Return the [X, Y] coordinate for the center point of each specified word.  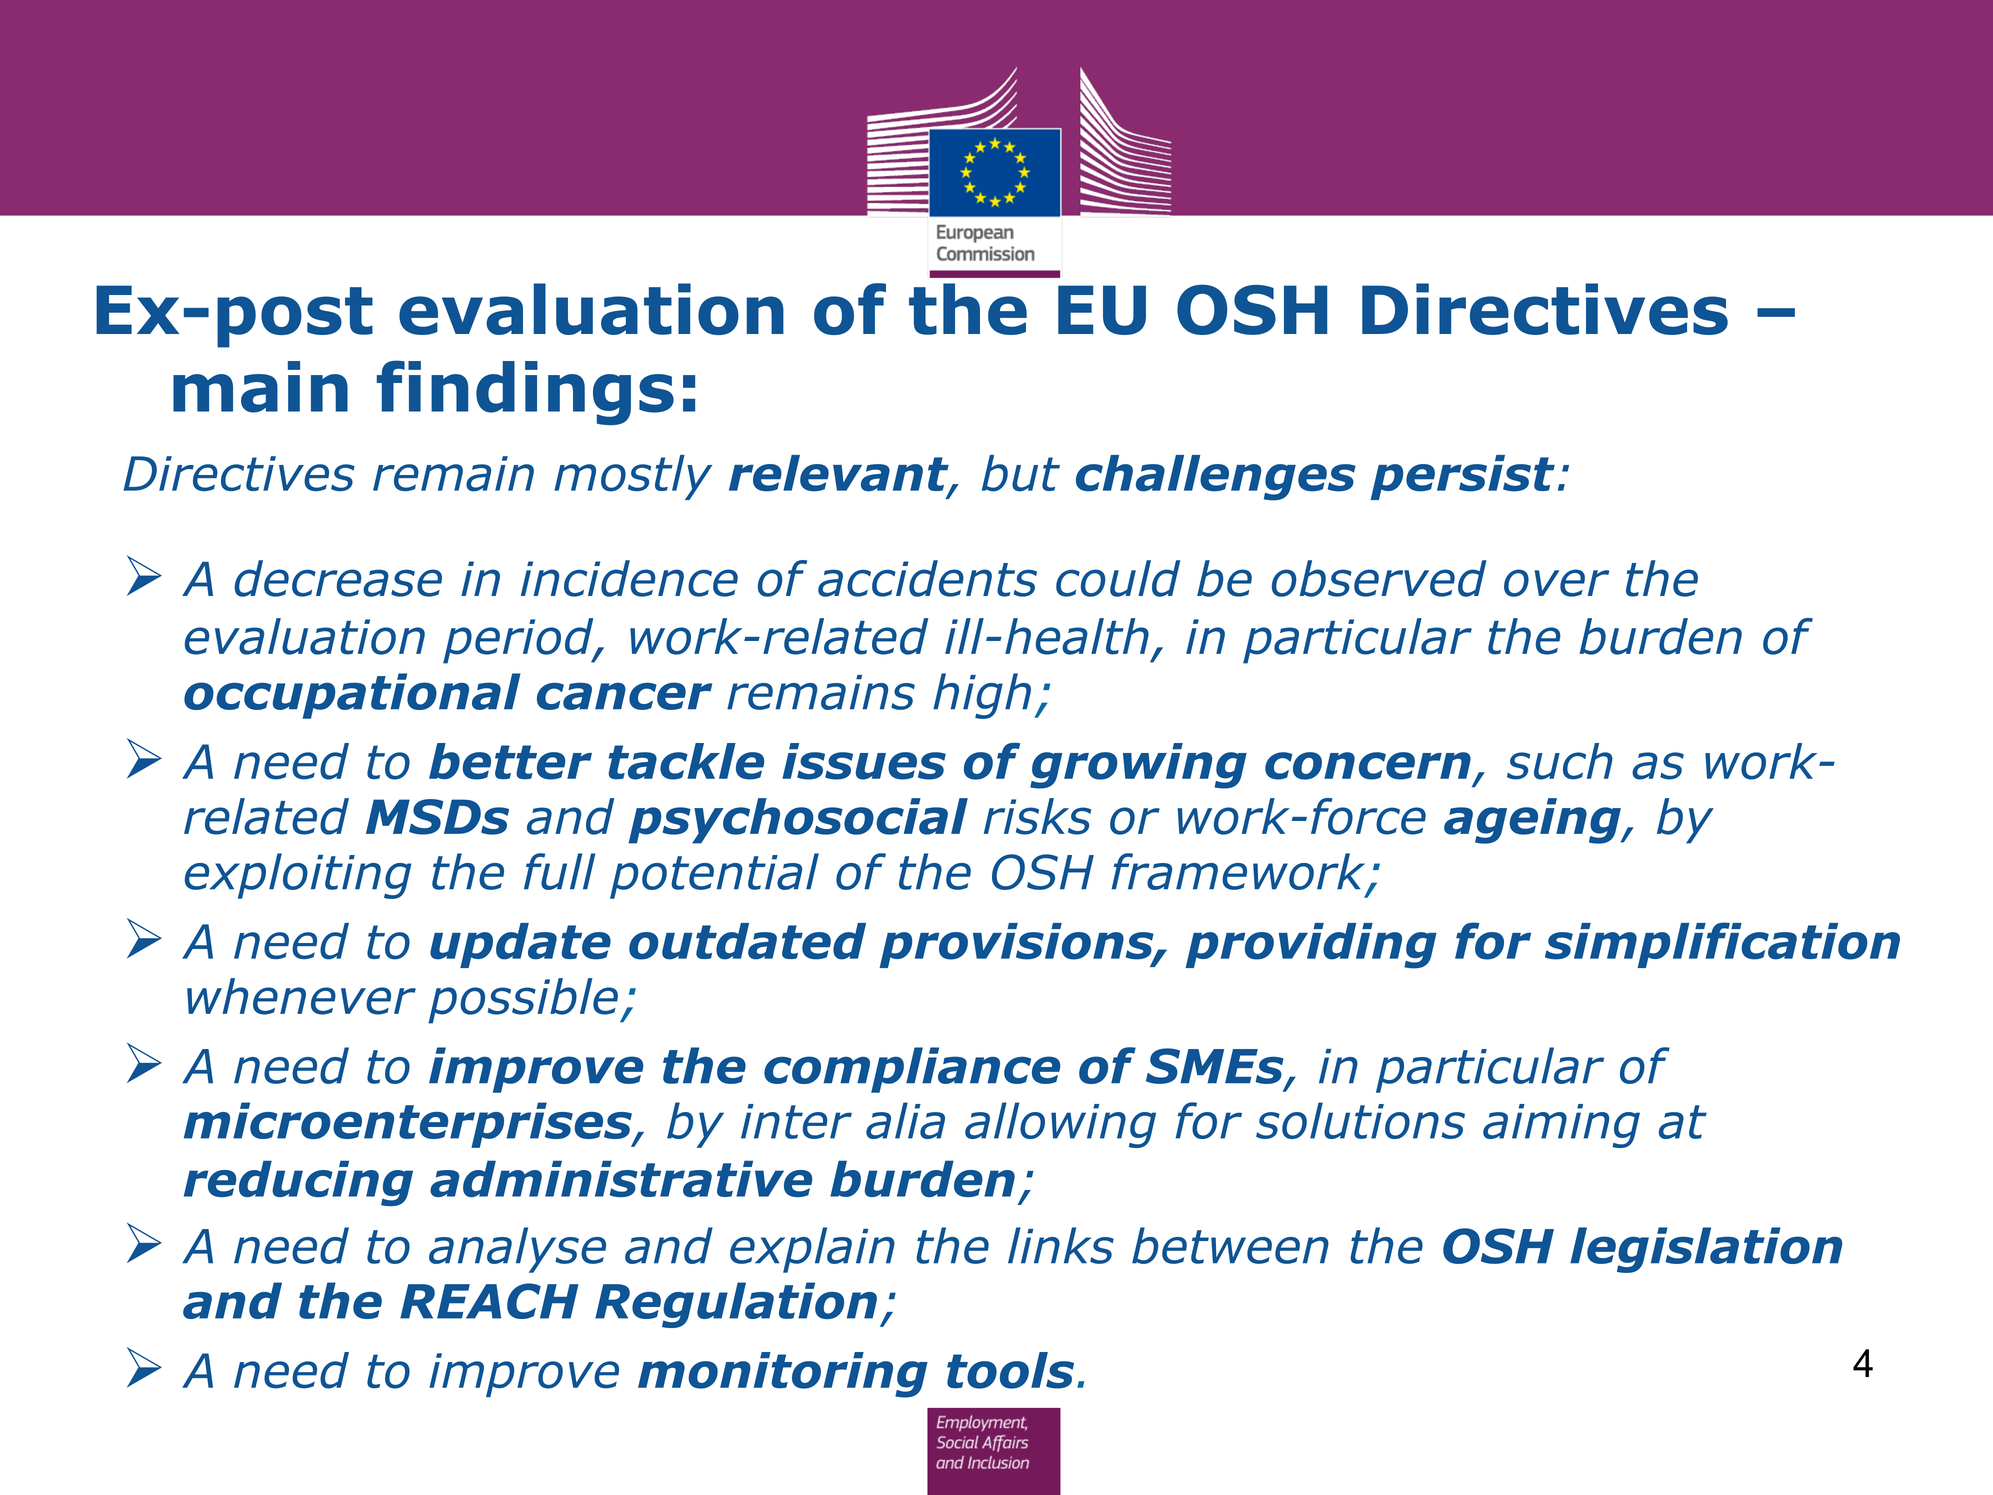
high [982, 696]
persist [1462, 477]
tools [1010, 1370]
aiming [1561, 1126]
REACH [489, 1301]
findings [525, 392]
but [1021, 473]
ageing [1533, 821]
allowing [1060, 1125]
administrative [621, 1178]
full [559, 871]
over [1556, 583]
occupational [352, 696]
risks [1037, 816]
